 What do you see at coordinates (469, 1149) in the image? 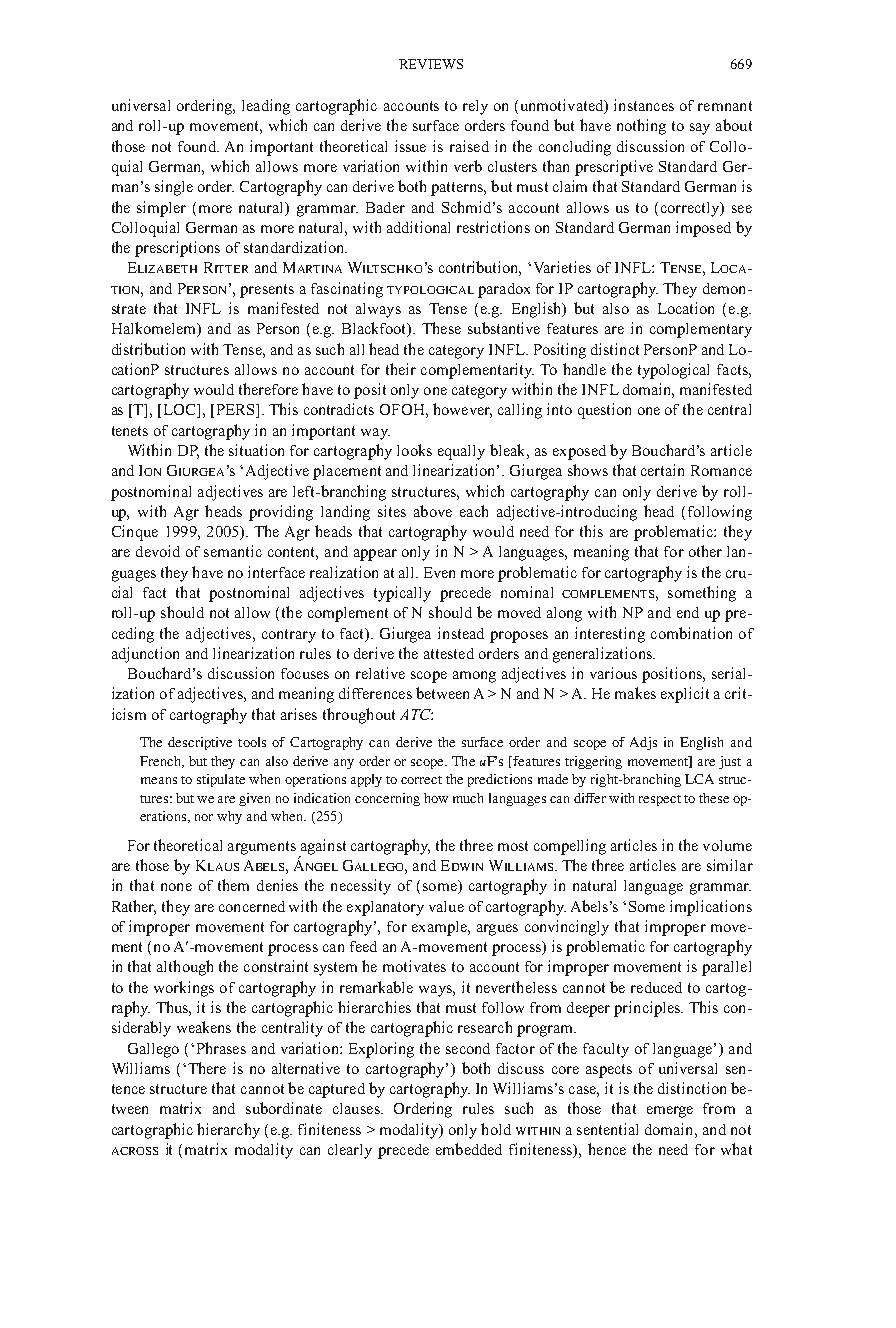
I see `embedded` at bounding box center [469, 1149].
